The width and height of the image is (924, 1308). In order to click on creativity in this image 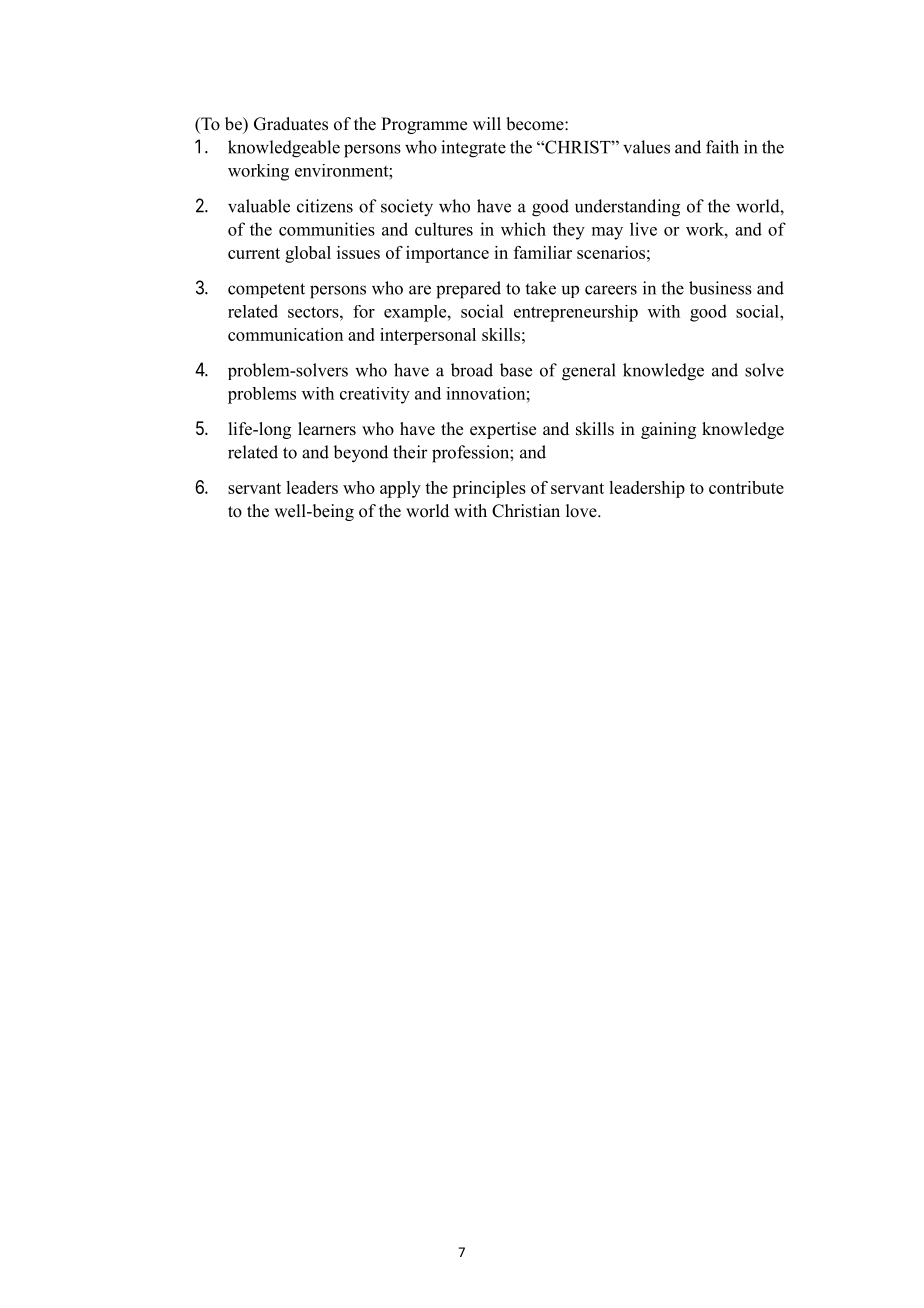, I will do `click(375, 395)`.
